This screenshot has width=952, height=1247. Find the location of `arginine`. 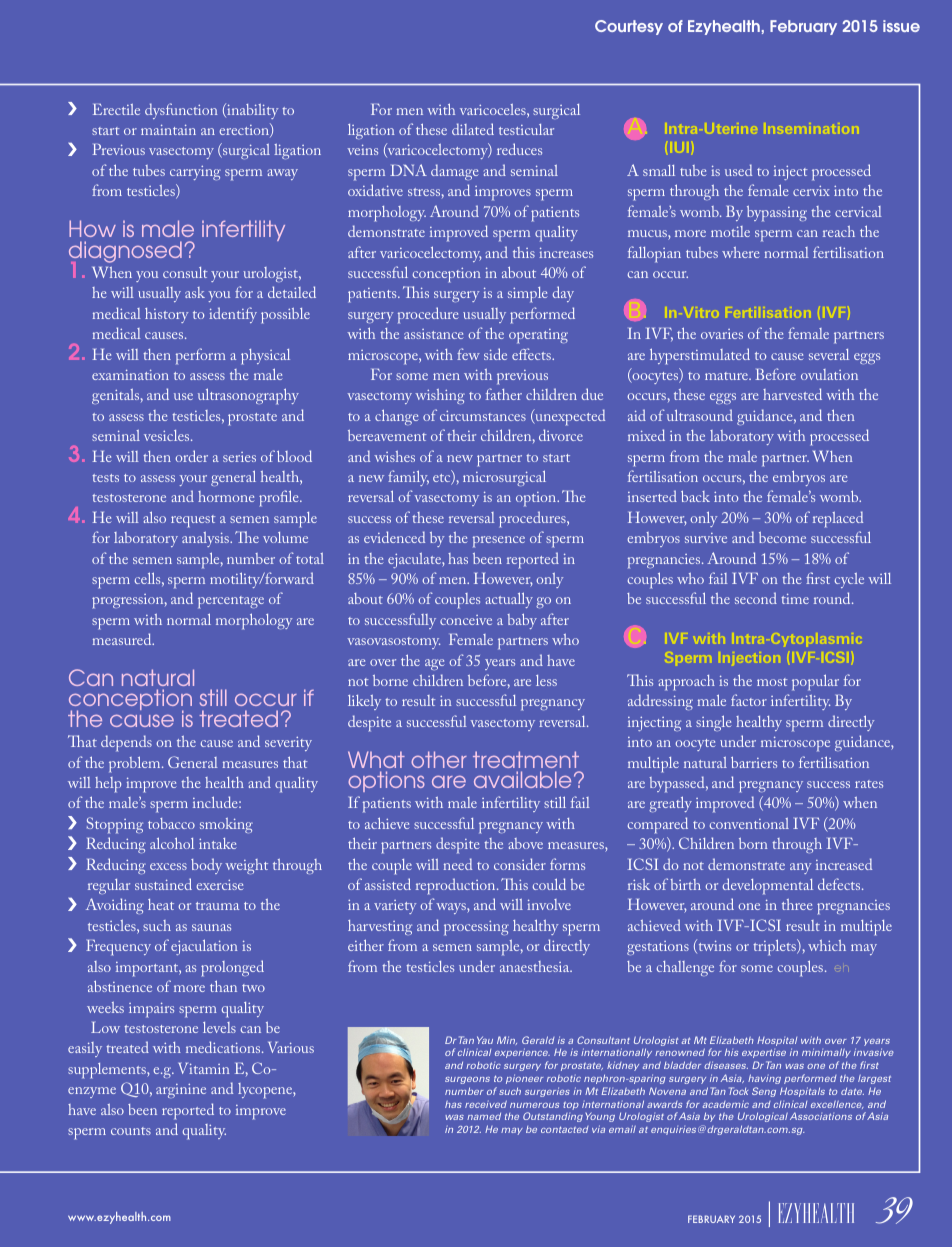

arginine is located at coordinates (181, 1091).
